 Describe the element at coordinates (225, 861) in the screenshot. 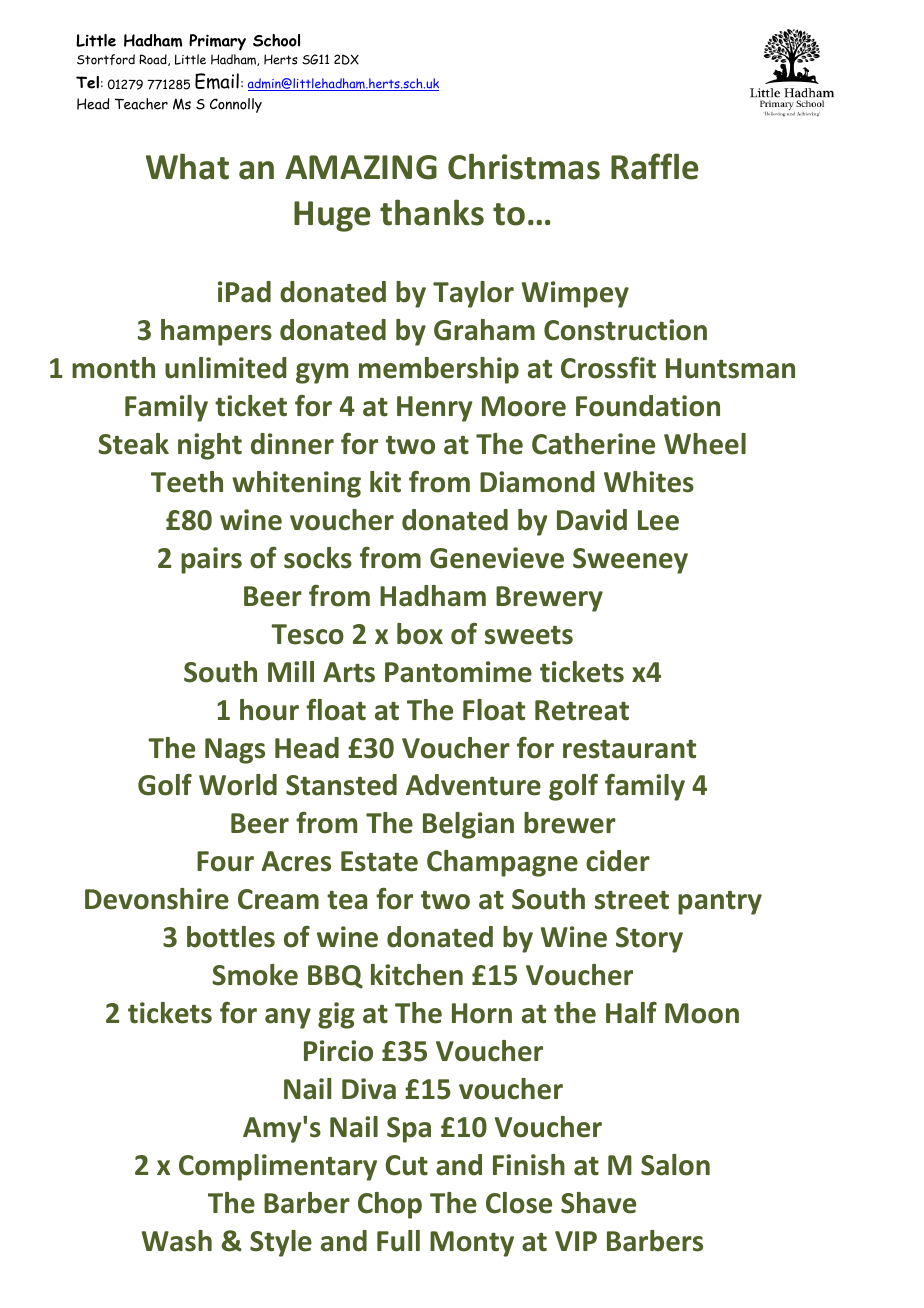

I see `Four` at that location.
